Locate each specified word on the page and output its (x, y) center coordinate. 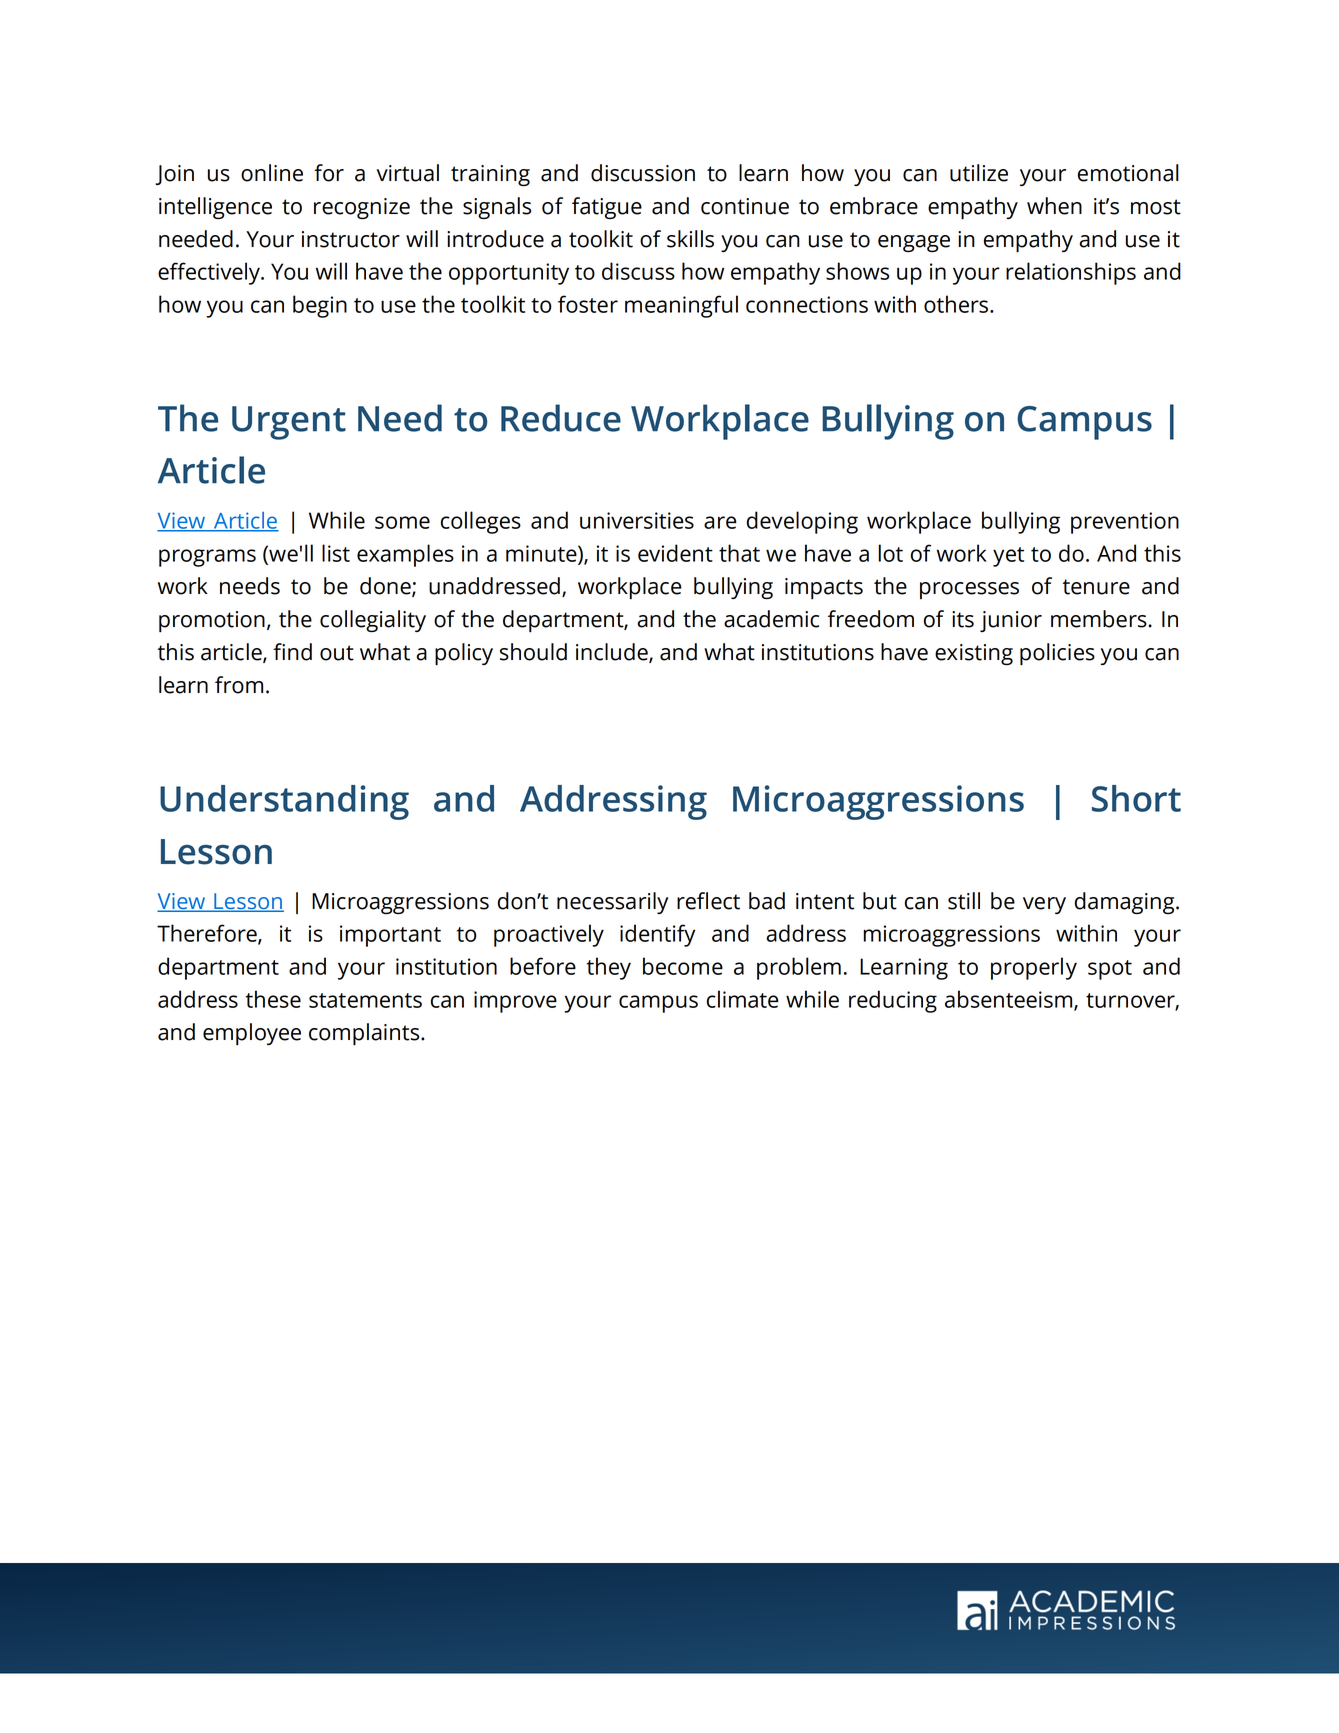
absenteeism (1010, 1000)
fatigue (607, 208)
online (272, 173)
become (683, 966)
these (273, 999)
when (1054, 206)
